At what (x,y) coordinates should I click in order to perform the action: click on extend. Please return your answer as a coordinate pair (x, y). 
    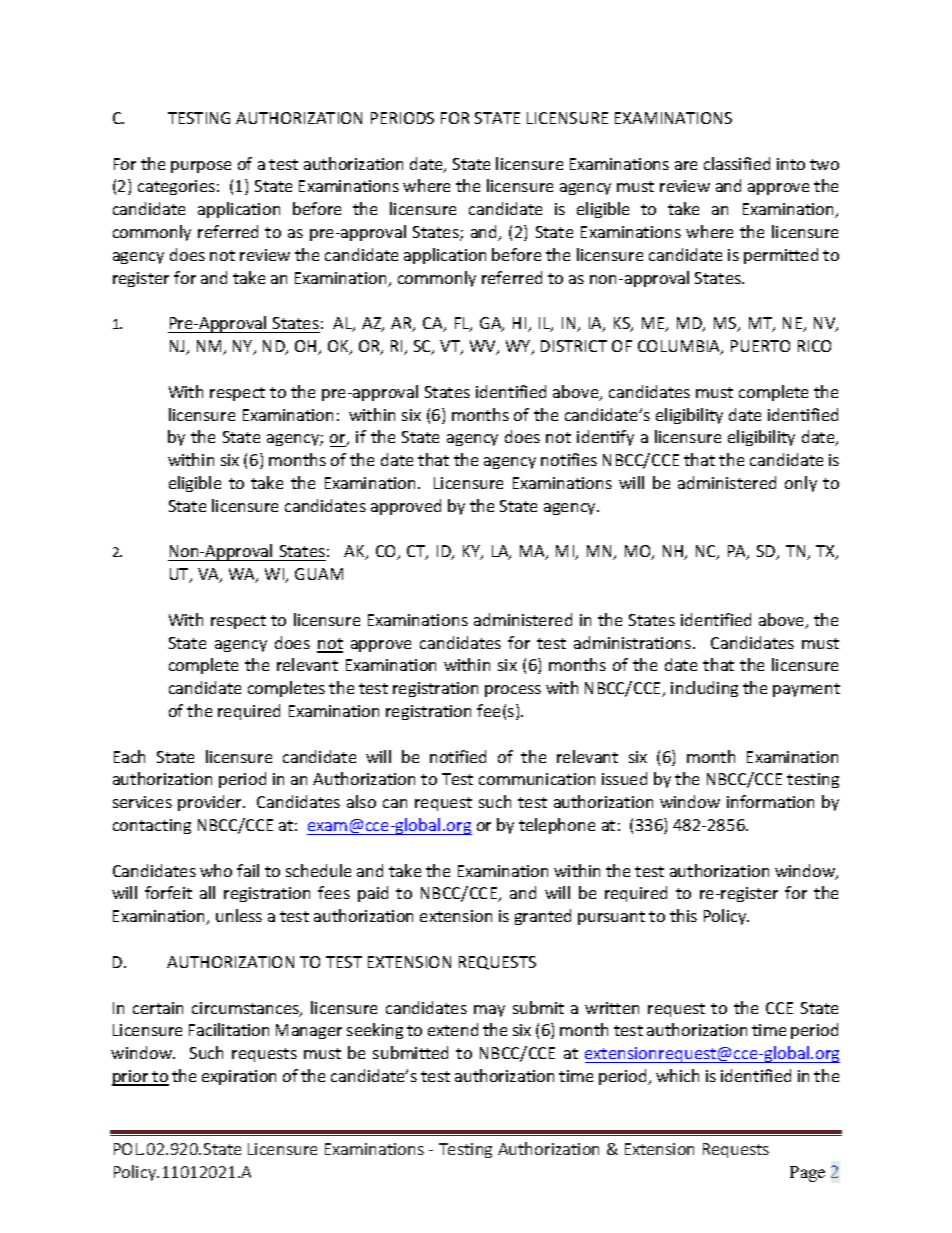
    Looking at the image, I should click on (453, 1029).
